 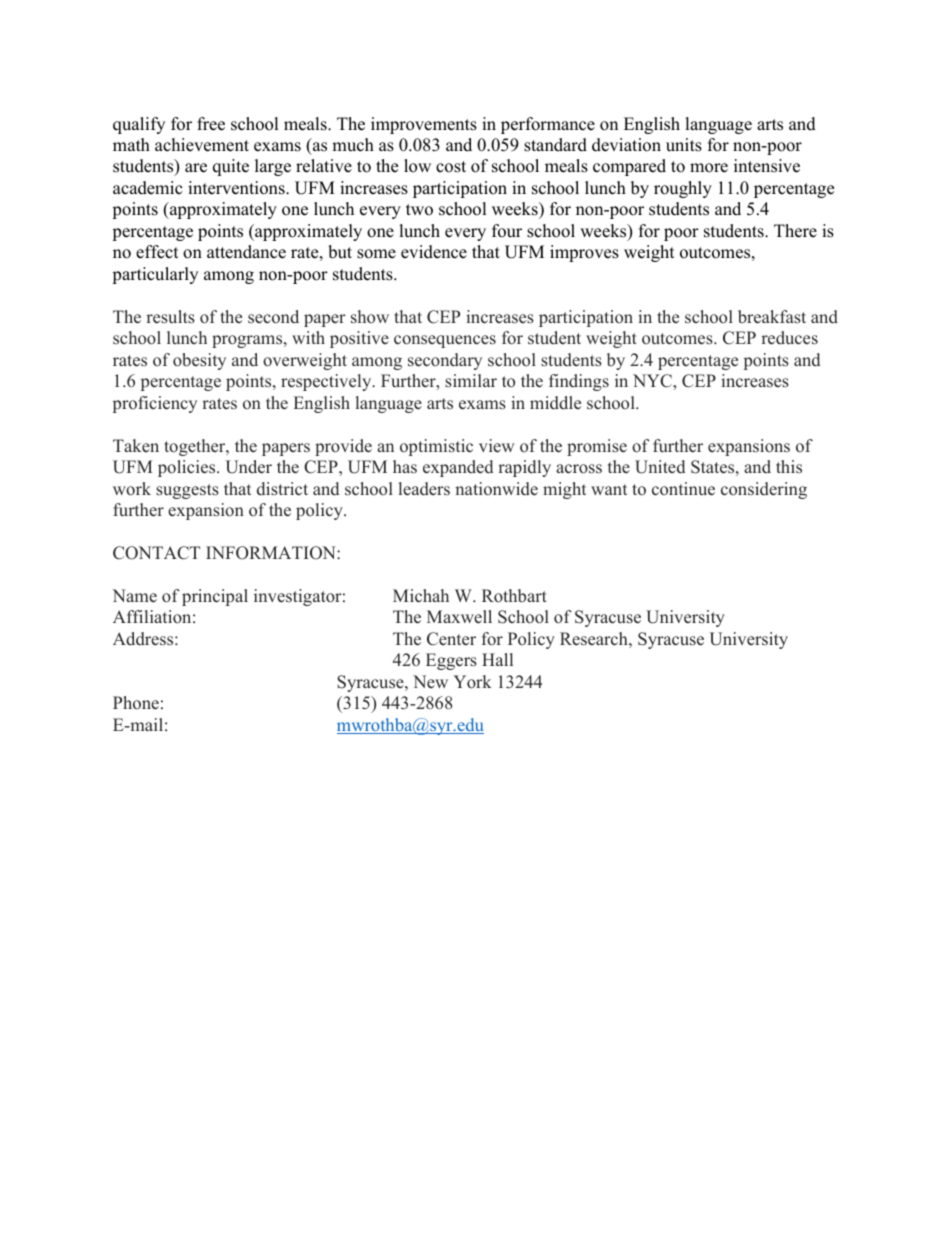 What do you see at coordinates (653, 381) in the image?
I see `NYC` at bounding box center [653, 381].
